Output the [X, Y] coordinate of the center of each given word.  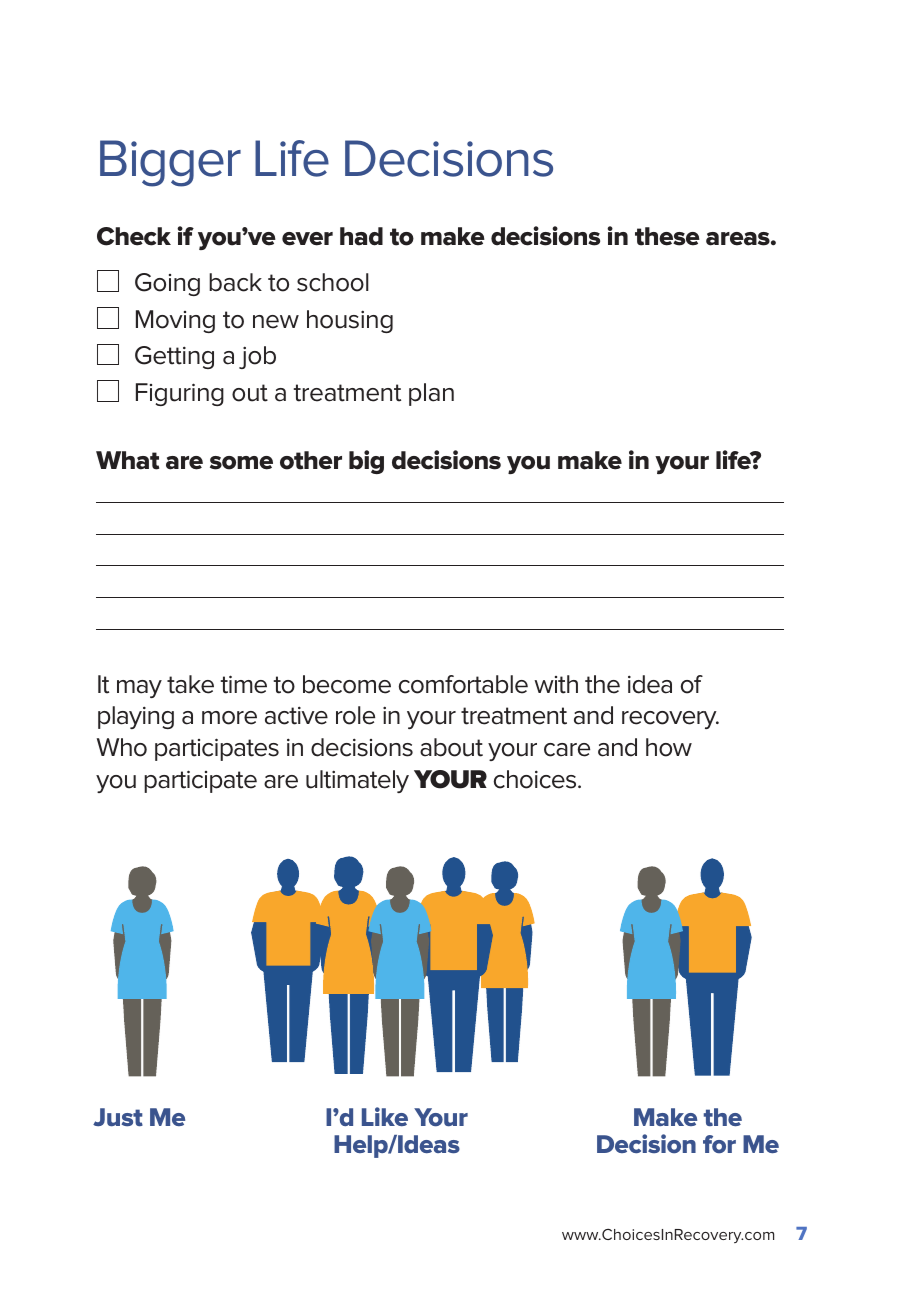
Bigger [170, 163]
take [190, 684]
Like [385, 1116]
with [556, 684]
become [347, 684]
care [567, 750]
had [361, 236]
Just [118, 1117]
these [667, 236]
